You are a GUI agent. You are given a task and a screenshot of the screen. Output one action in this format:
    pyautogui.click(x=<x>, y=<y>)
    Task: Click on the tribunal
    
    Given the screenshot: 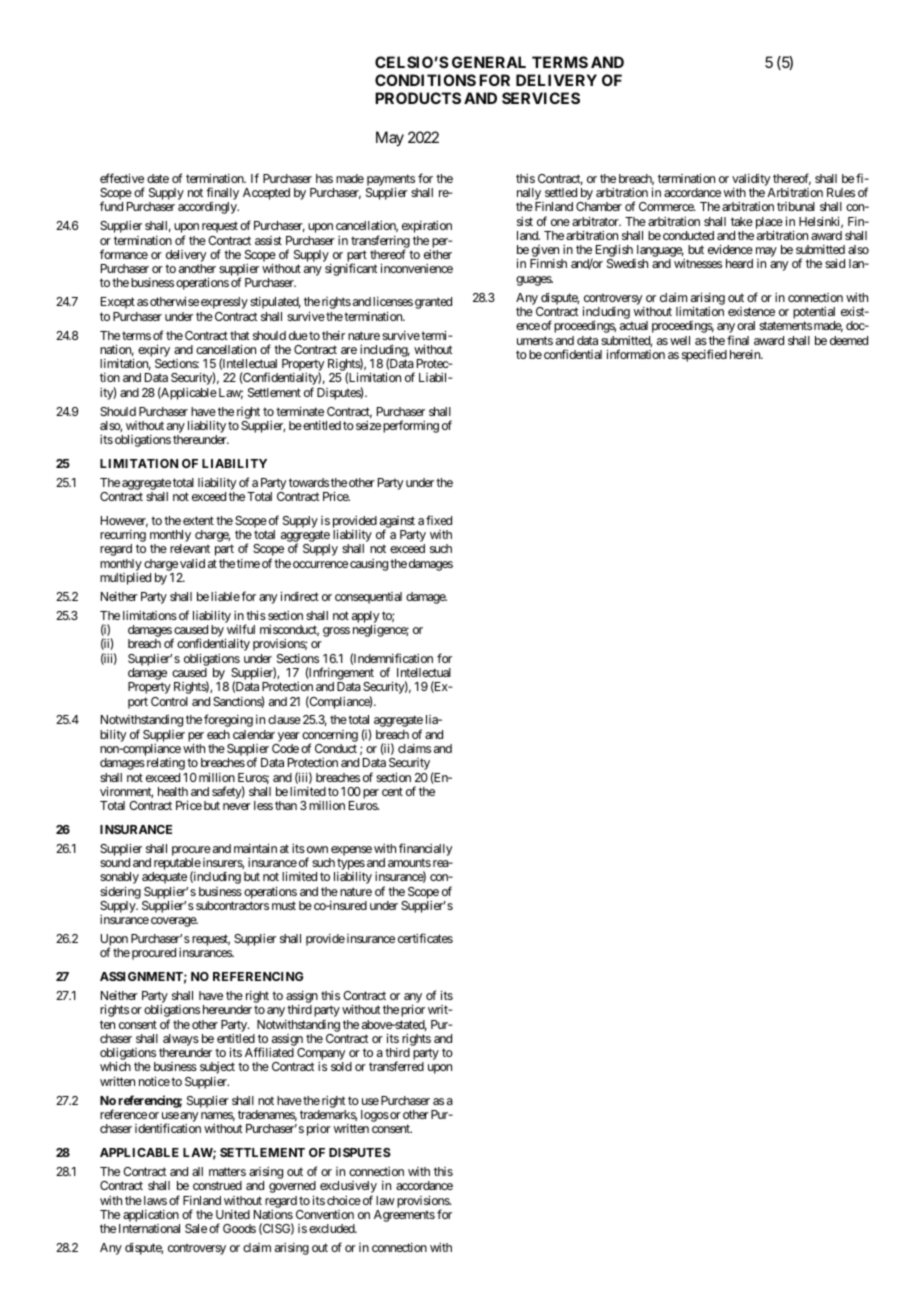 What is the action you would take?
    pyautogui.click(x=796, y=206)
